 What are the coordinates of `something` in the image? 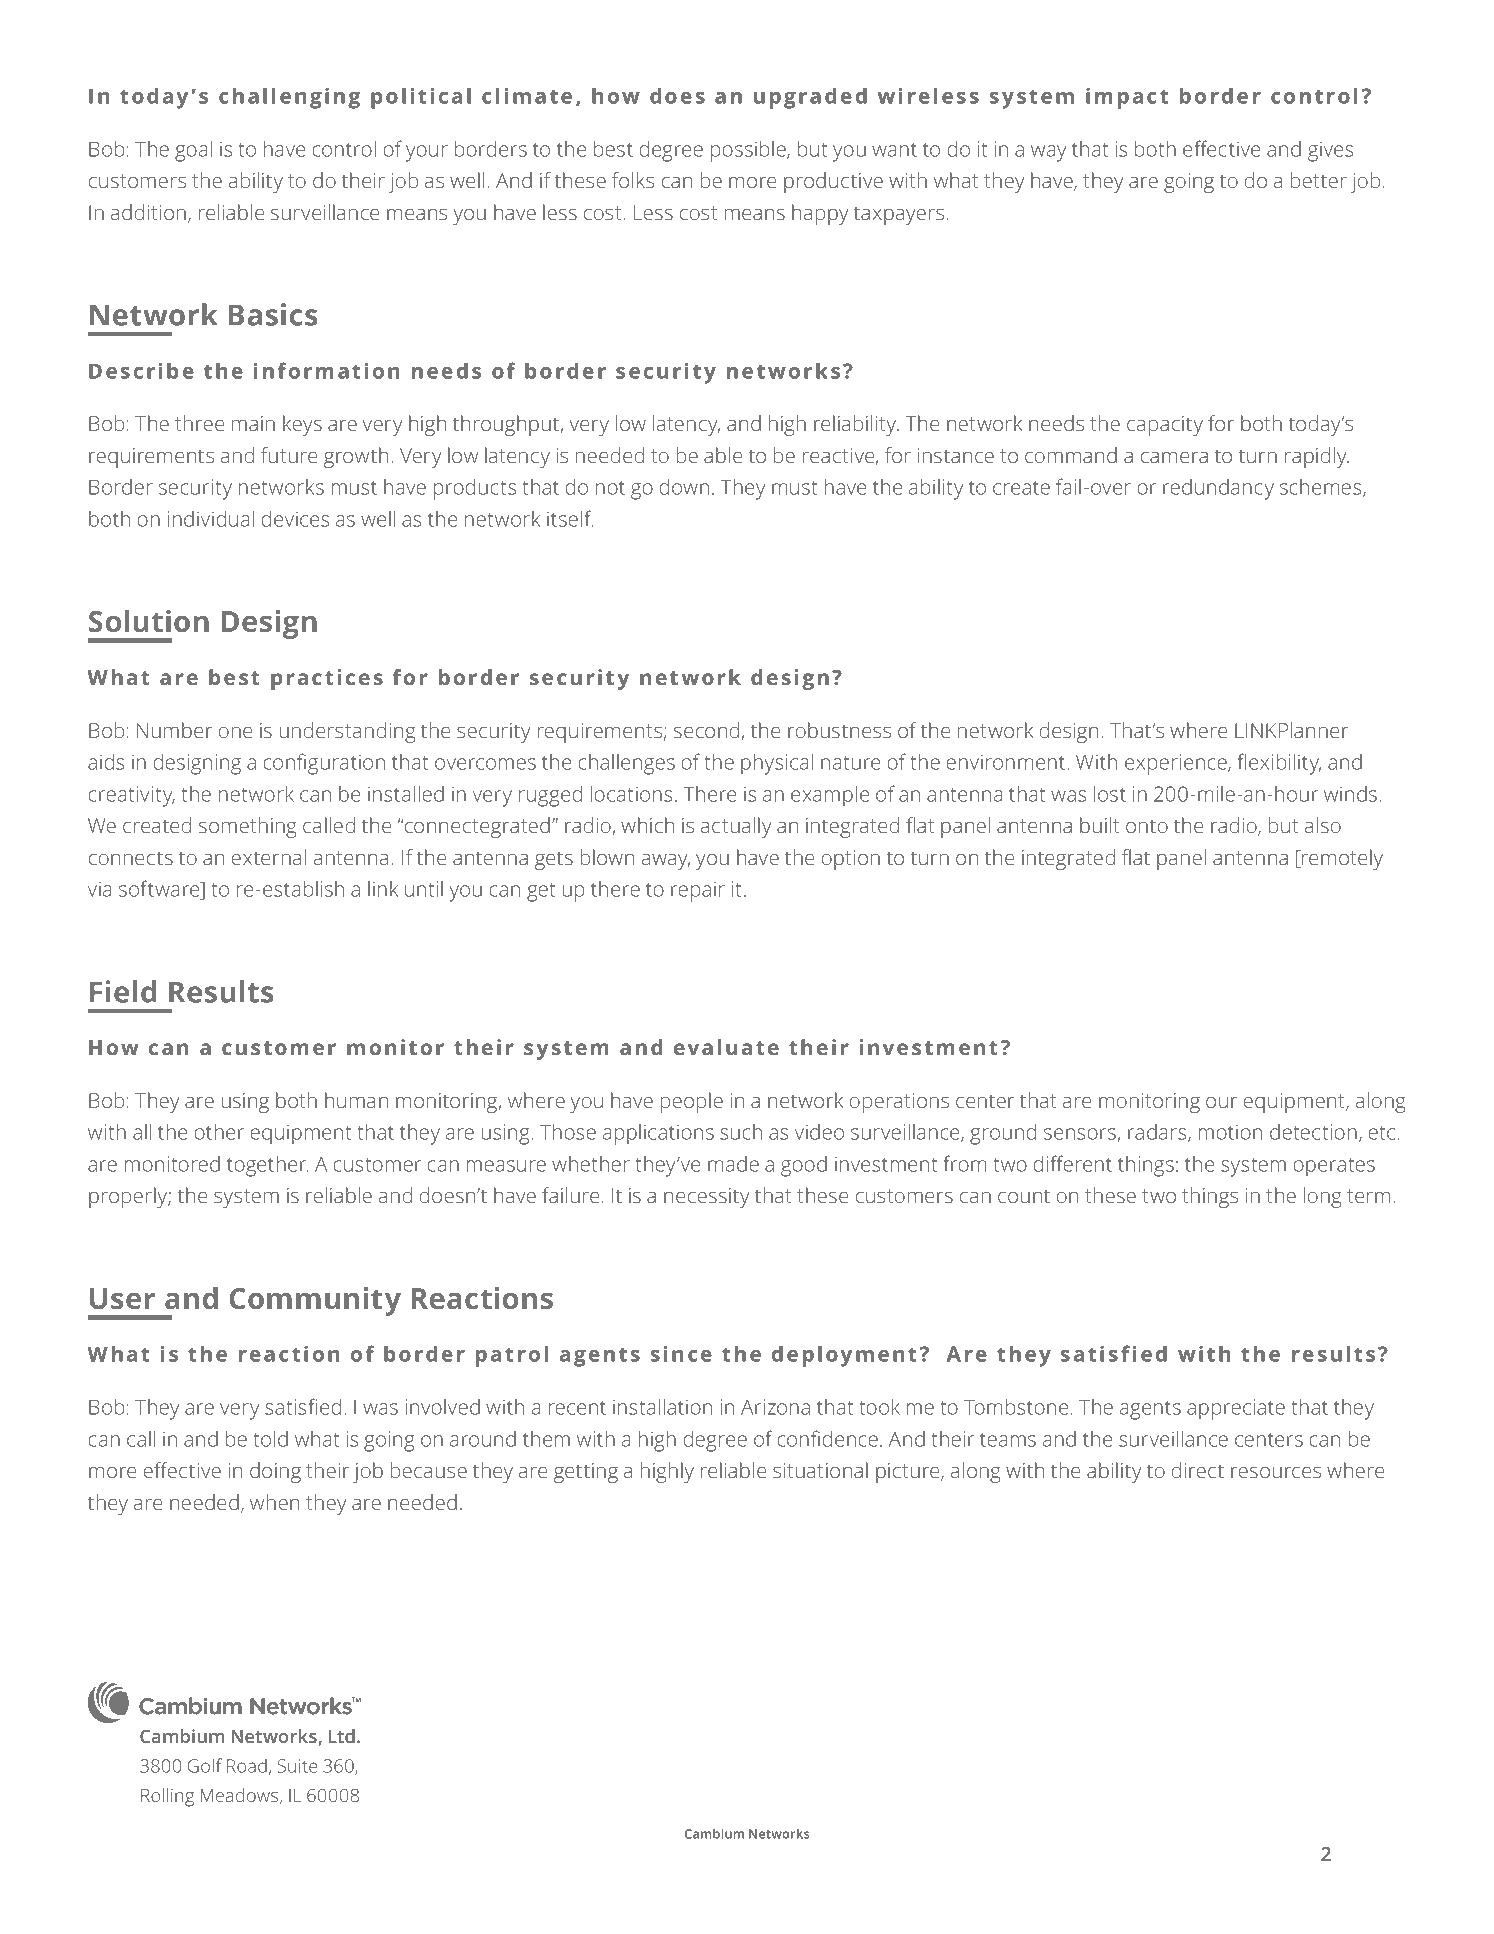 It's located at (248, 827).
